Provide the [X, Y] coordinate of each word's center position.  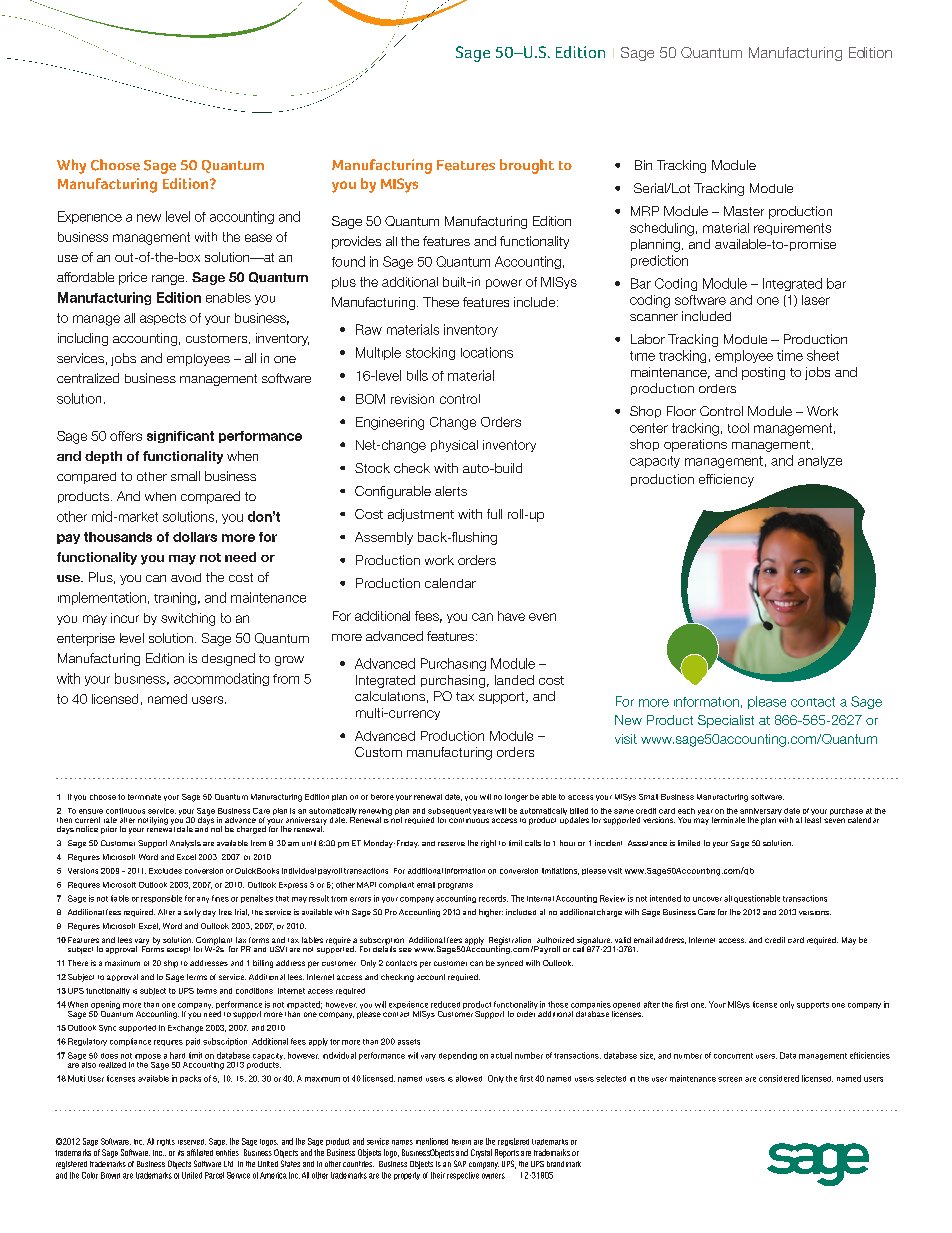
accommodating [221, 679]
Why [71, 166]
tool [738, 428]
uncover [707, 899]
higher [491, 913]
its [181, 1153]
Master [744, 211]
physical [454, 446]
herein [461, 1142]
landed [514, 680]
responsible [161, 899]
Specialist [726, 721]
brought [527, 166]
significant [180, 437]
